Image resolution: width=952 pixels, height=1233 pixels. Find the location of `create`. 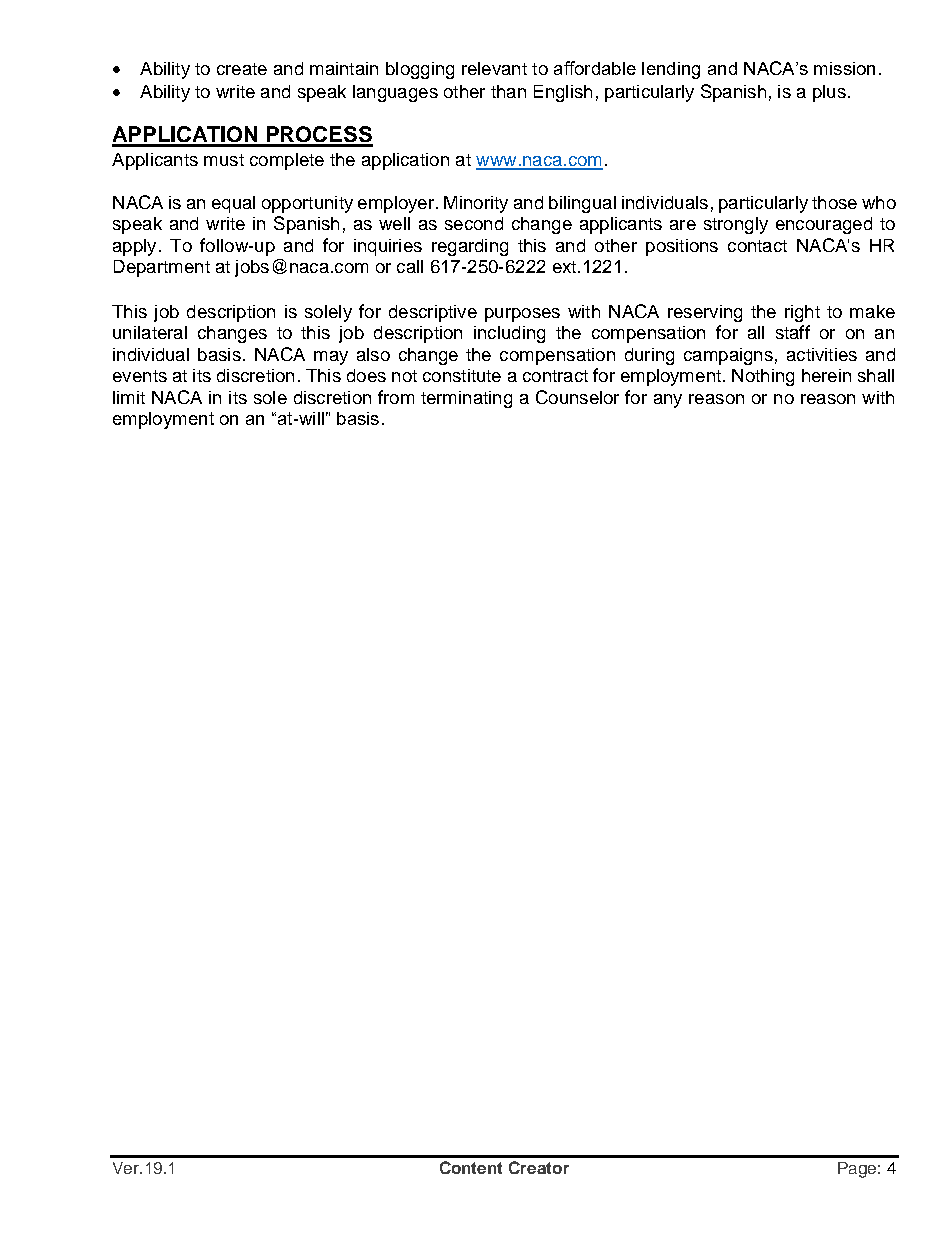

create is located at coordinates (242, 69).
